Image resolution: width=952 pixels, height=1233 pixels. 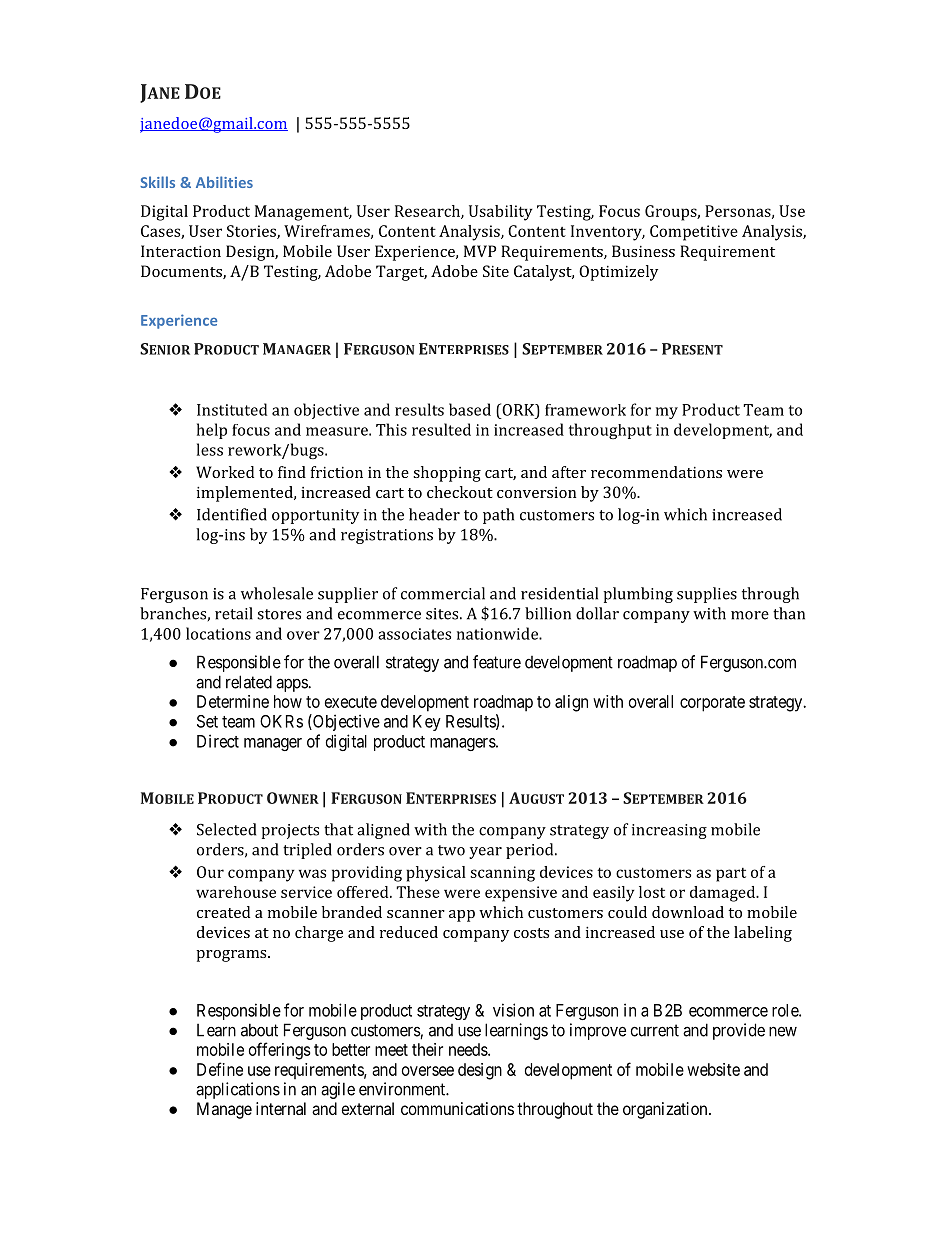 What do you see at coordinates (238, 1090) in the screenshot?
I see `applications` at bounding box center [238, 1090].
